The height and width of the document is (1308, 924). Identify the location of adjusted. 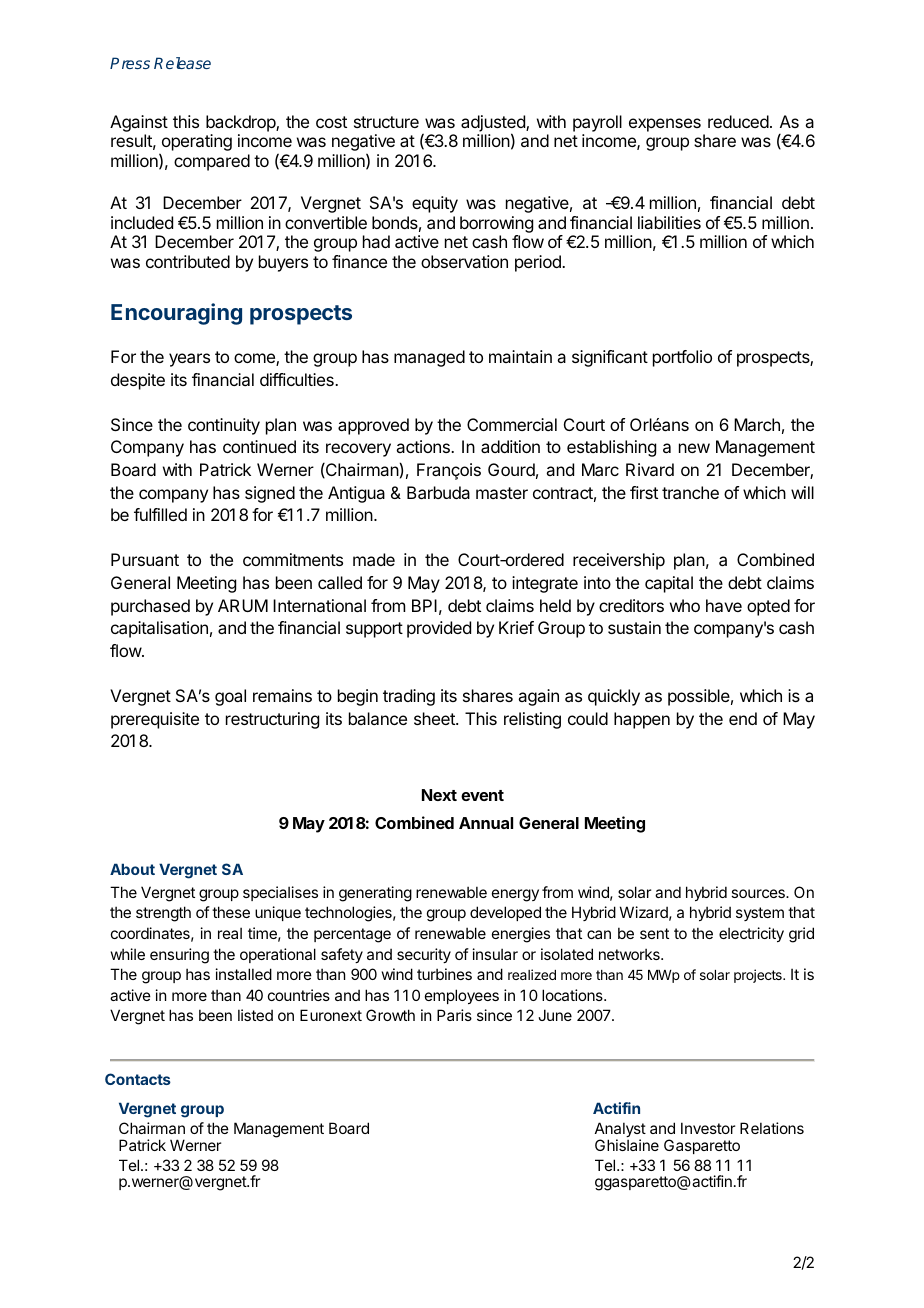
(494, 124).
